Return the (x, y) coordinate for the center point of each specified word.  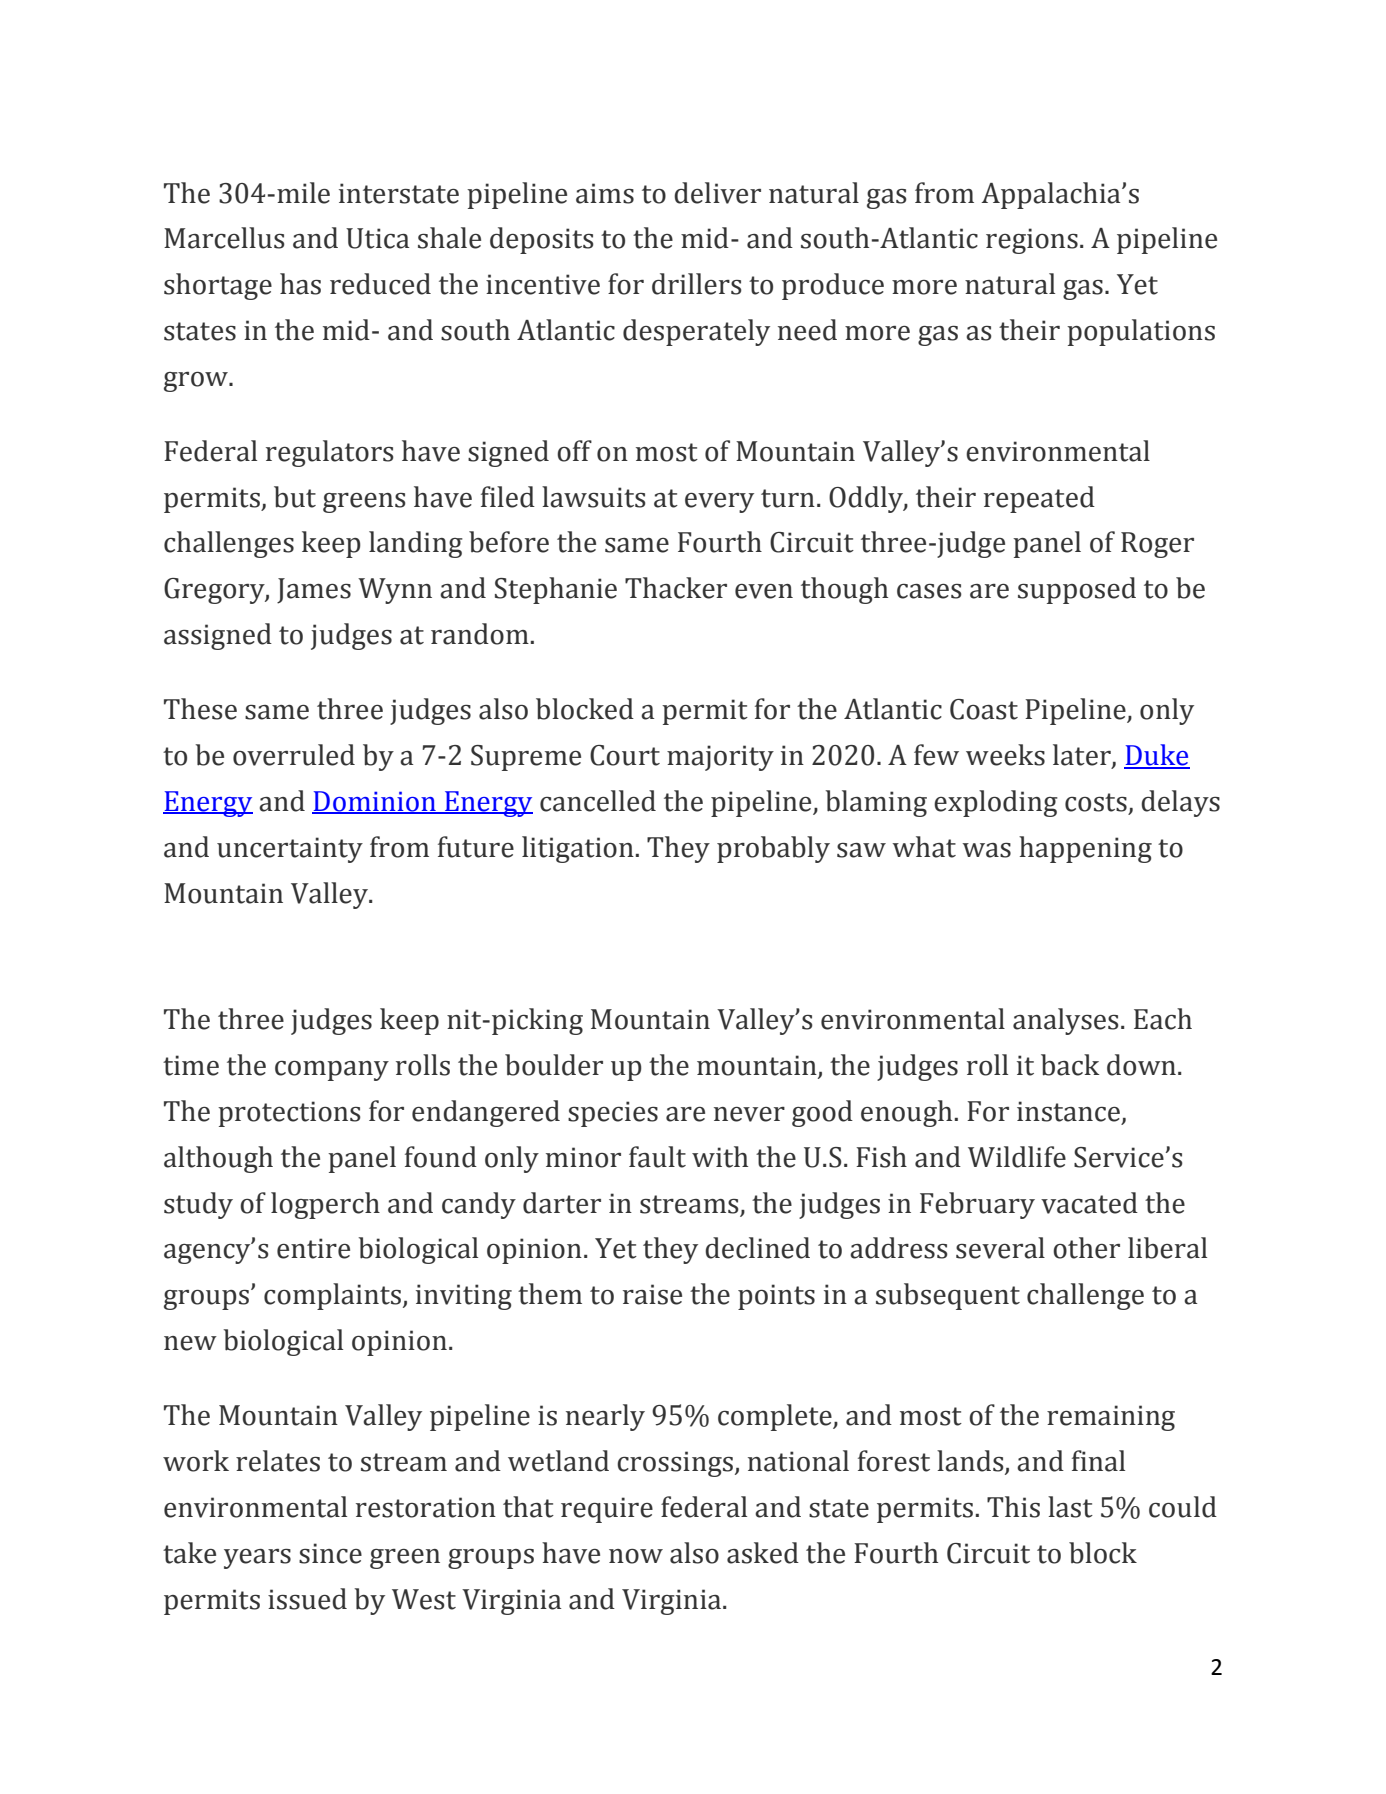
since (330, 1553)
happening (1085, 849)
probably (773, 849)
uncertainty (290, 850)
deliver (717, 193)
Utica (377, 238)
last (1070, 1507)
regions (1032, 241)
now (636, 1556)
